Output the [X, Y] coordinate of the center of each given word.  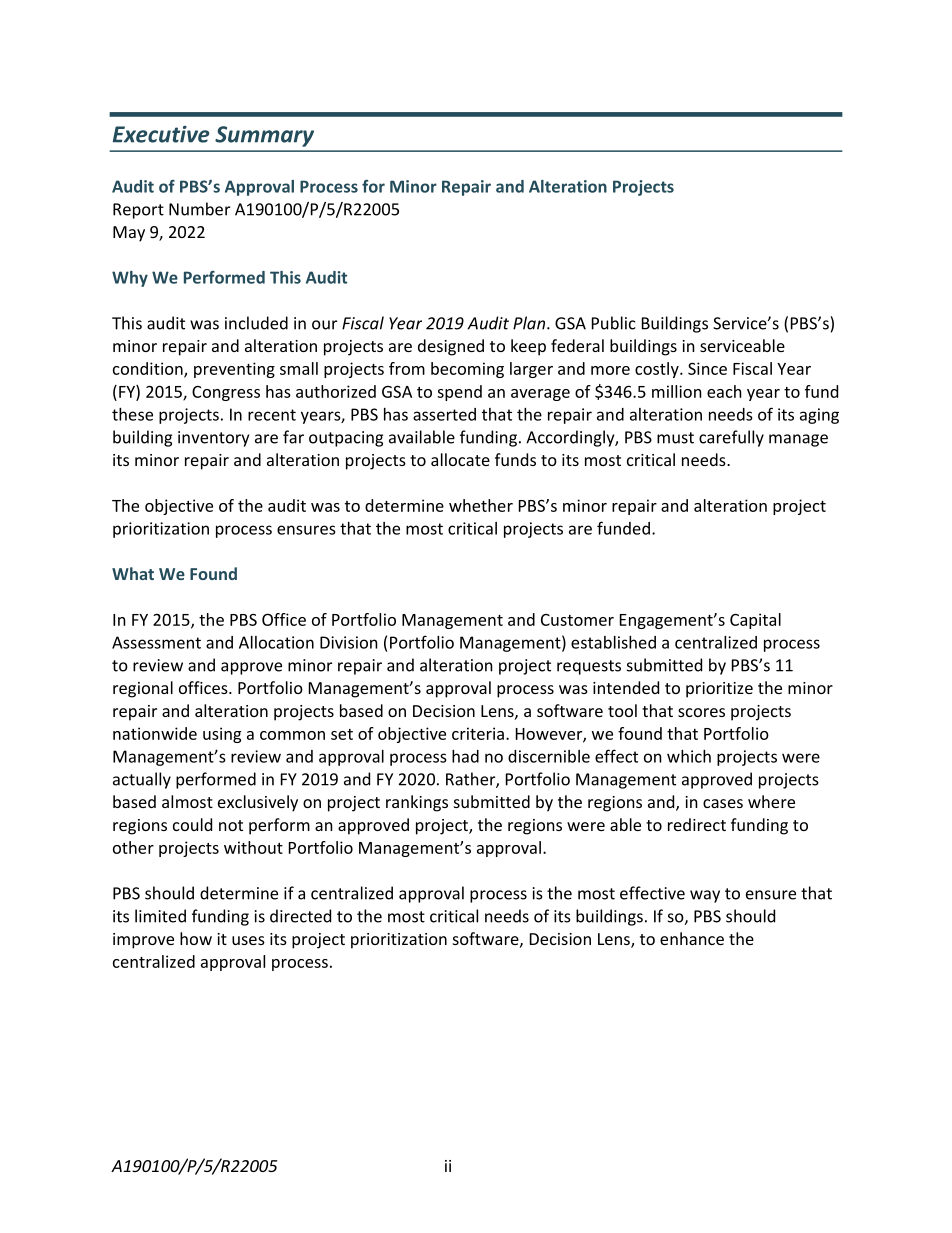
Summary [264, 136]
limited [160, 916]
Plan [529, 323]
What [133, 573]
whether [481, 505]
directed [300, 916]
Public [614, 323]
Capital [755, 621]
